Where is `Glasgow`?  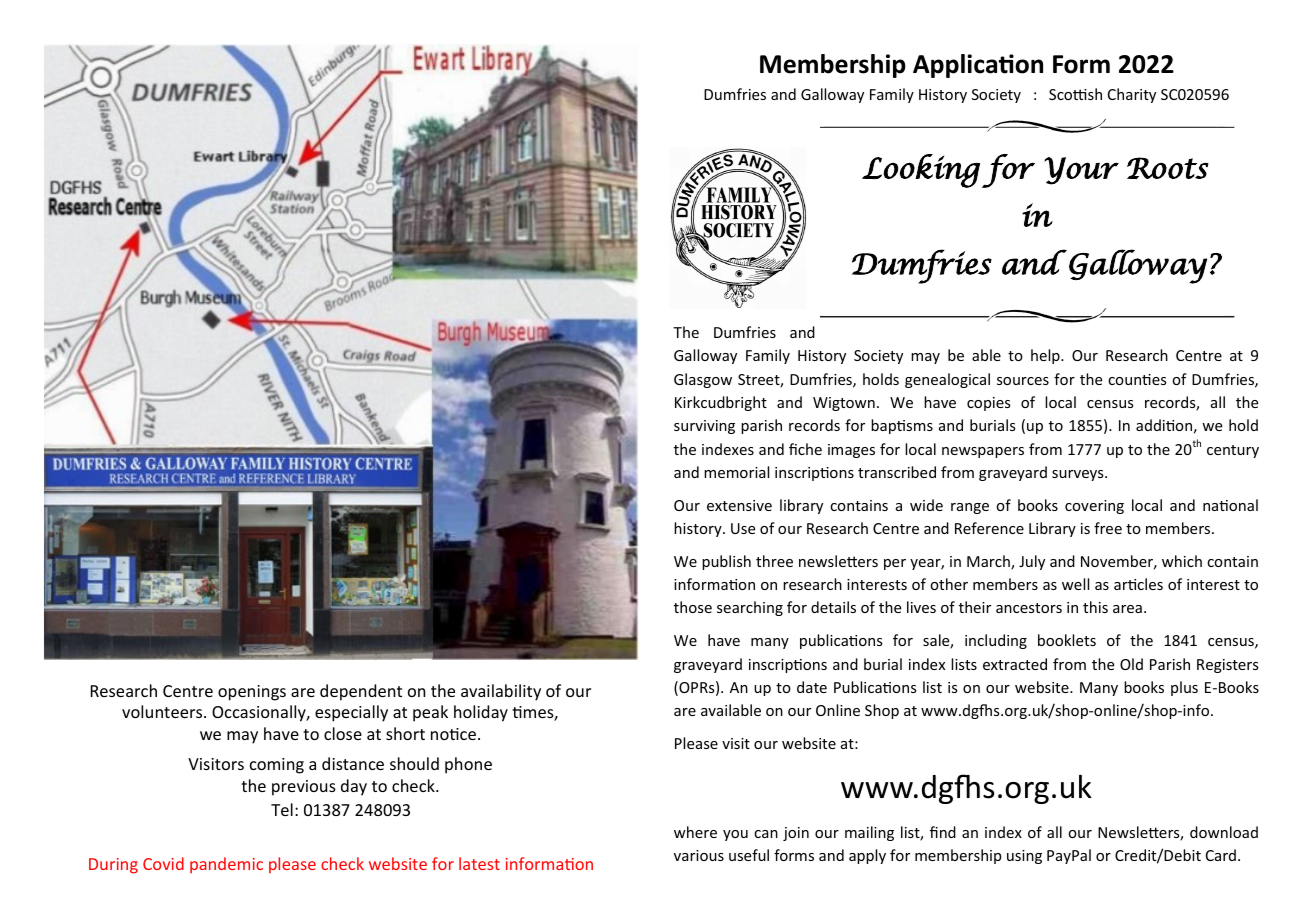 Glasgow is located at coordinates (703, 380).
